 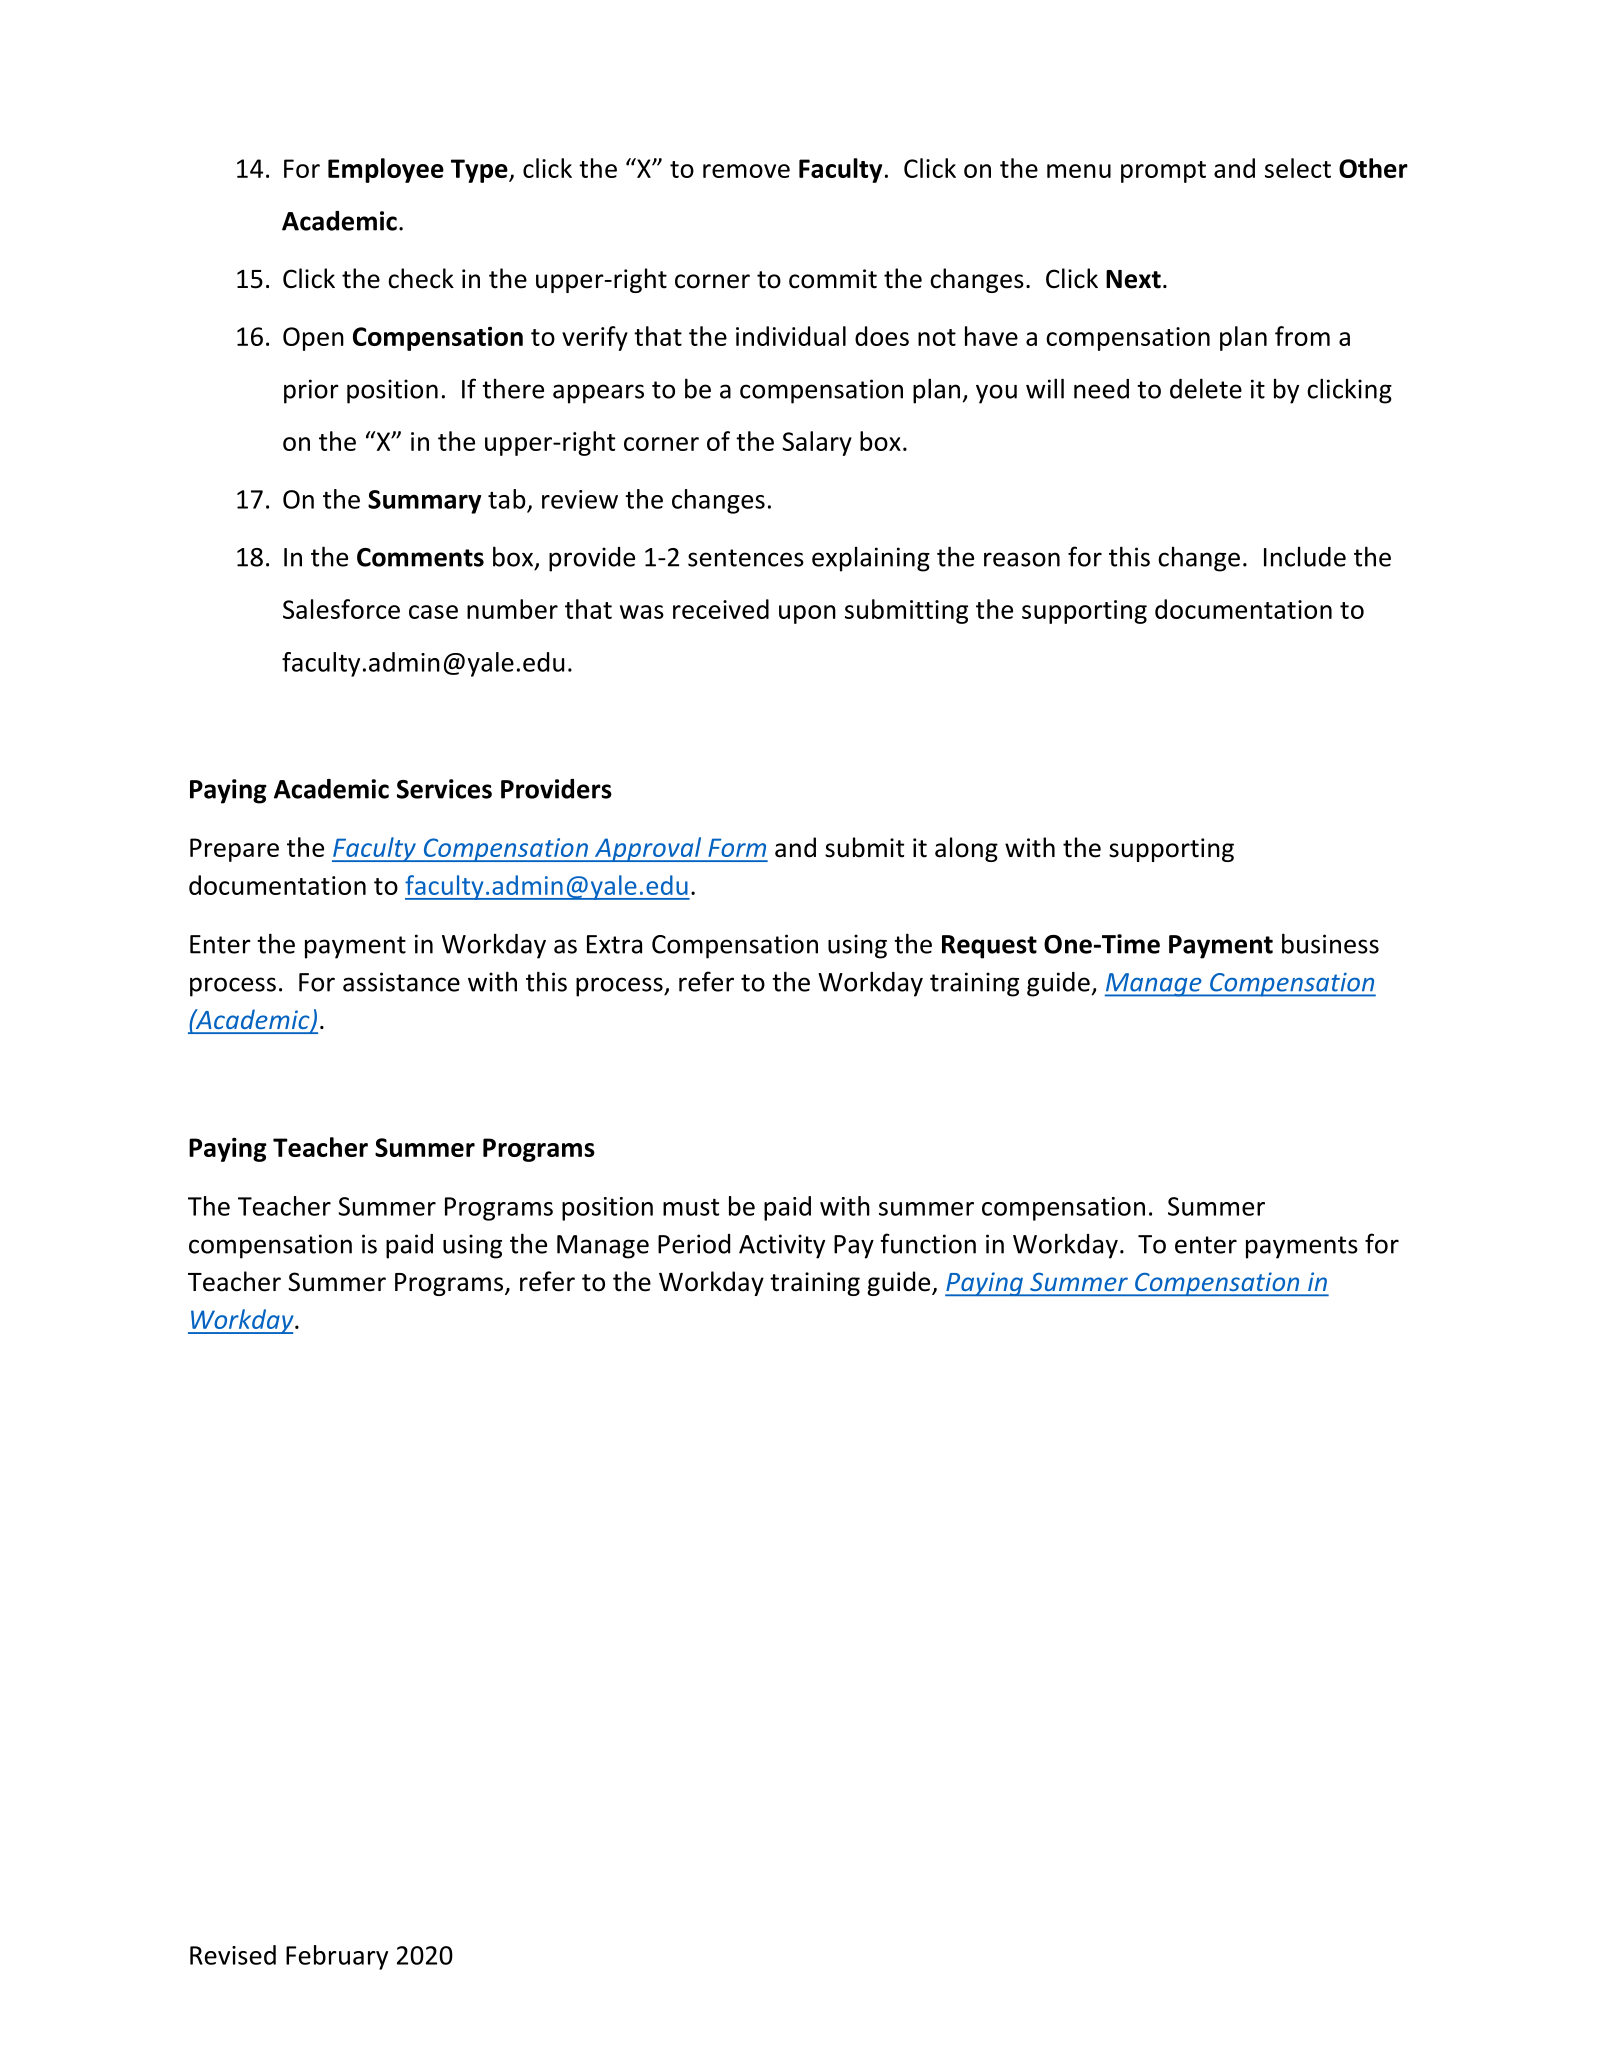 I want to click on commit, so click(x=833, y=279).
